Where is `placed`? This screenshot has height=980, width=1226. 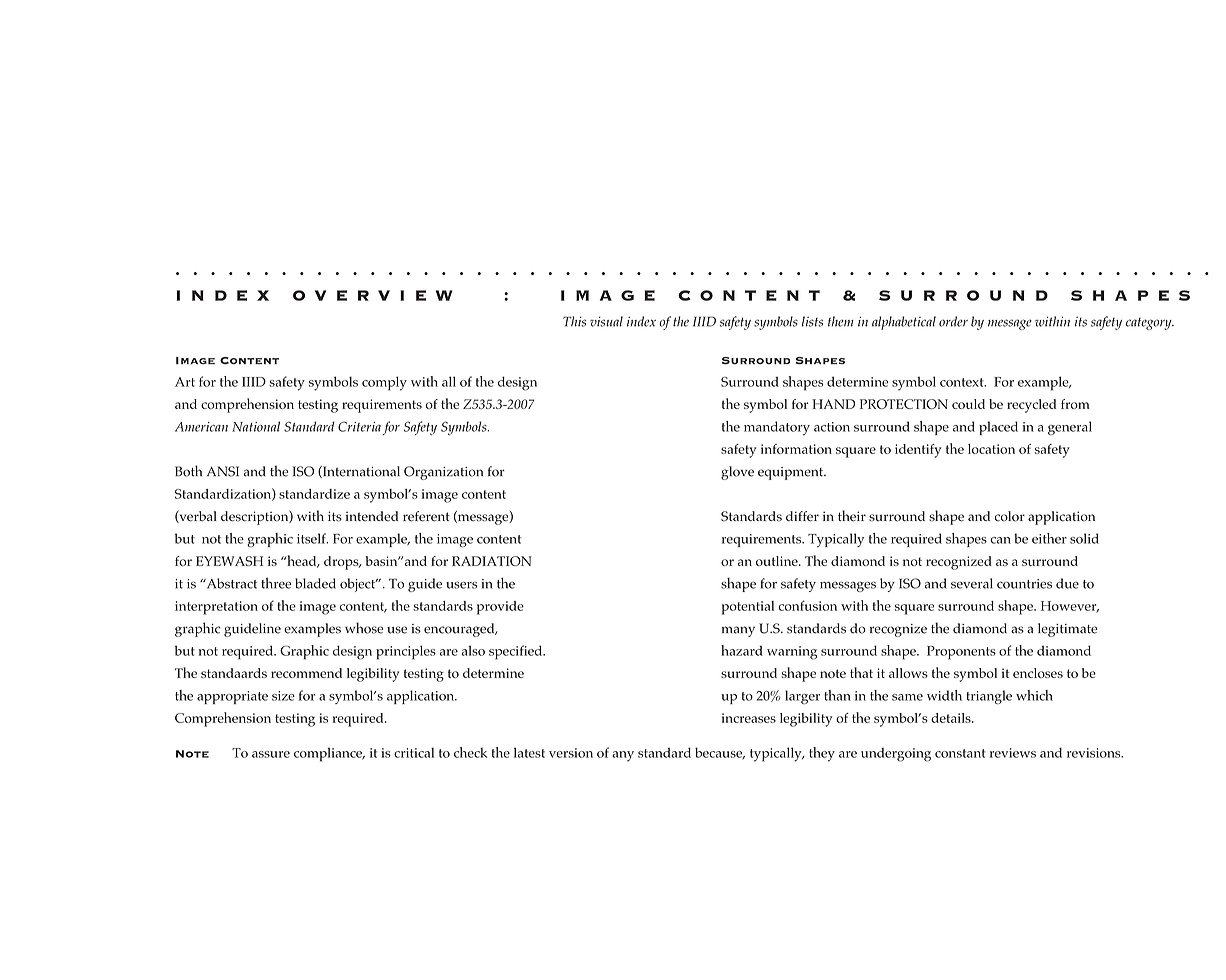 placed is located at coordinates (998, 428).
